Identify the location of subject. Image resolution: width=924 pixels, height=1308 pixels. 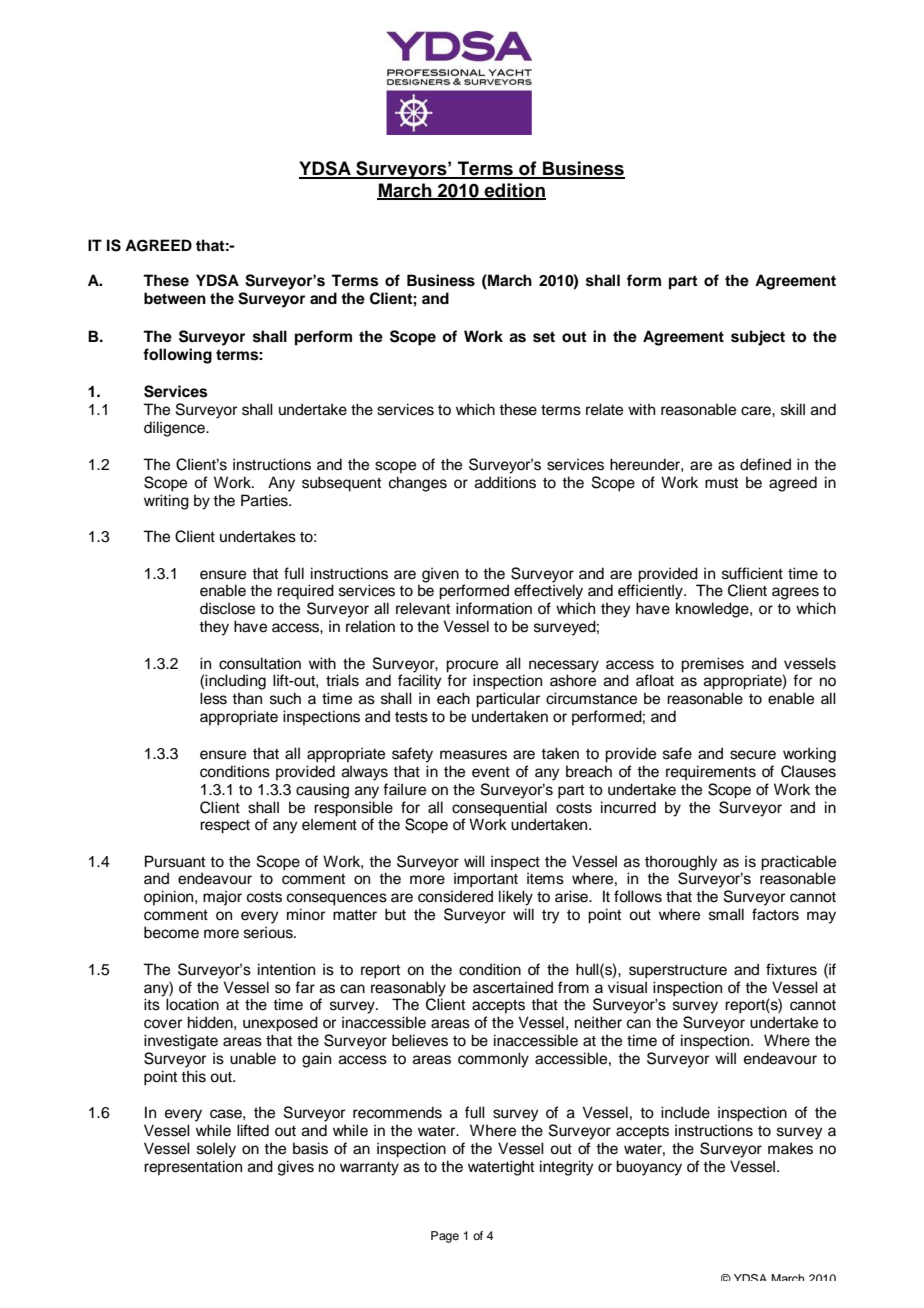
(758, 338).
